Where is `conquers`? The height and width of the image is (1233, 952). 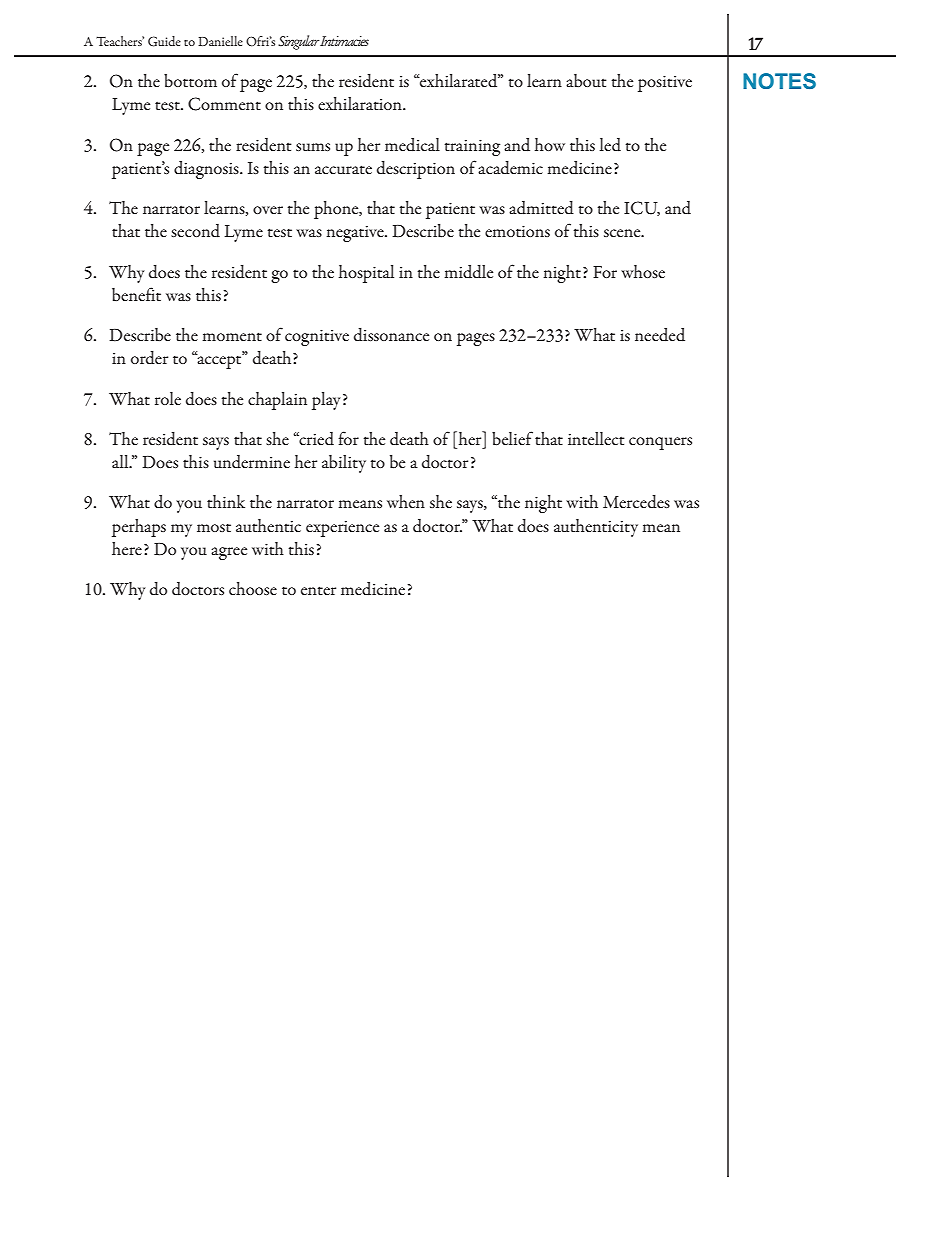 conquers is located at coordinates (660, 443).
